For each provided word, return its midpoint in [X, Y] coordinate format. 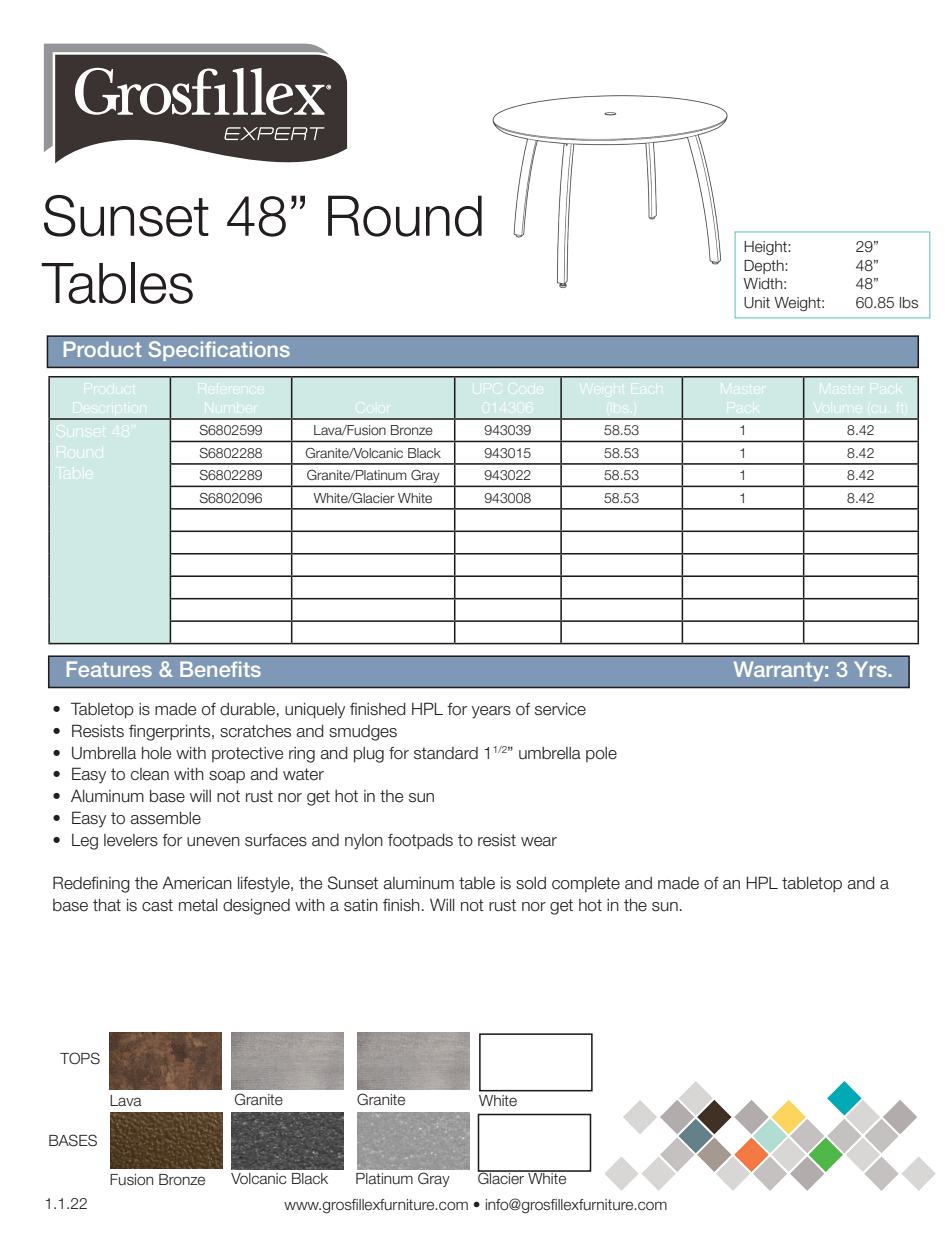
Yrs [871, 669]
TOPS [80, 1058]
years [491, 712]
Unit [757, 303]
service [560, 709]
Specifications [219, 351]
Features [109, 669]
